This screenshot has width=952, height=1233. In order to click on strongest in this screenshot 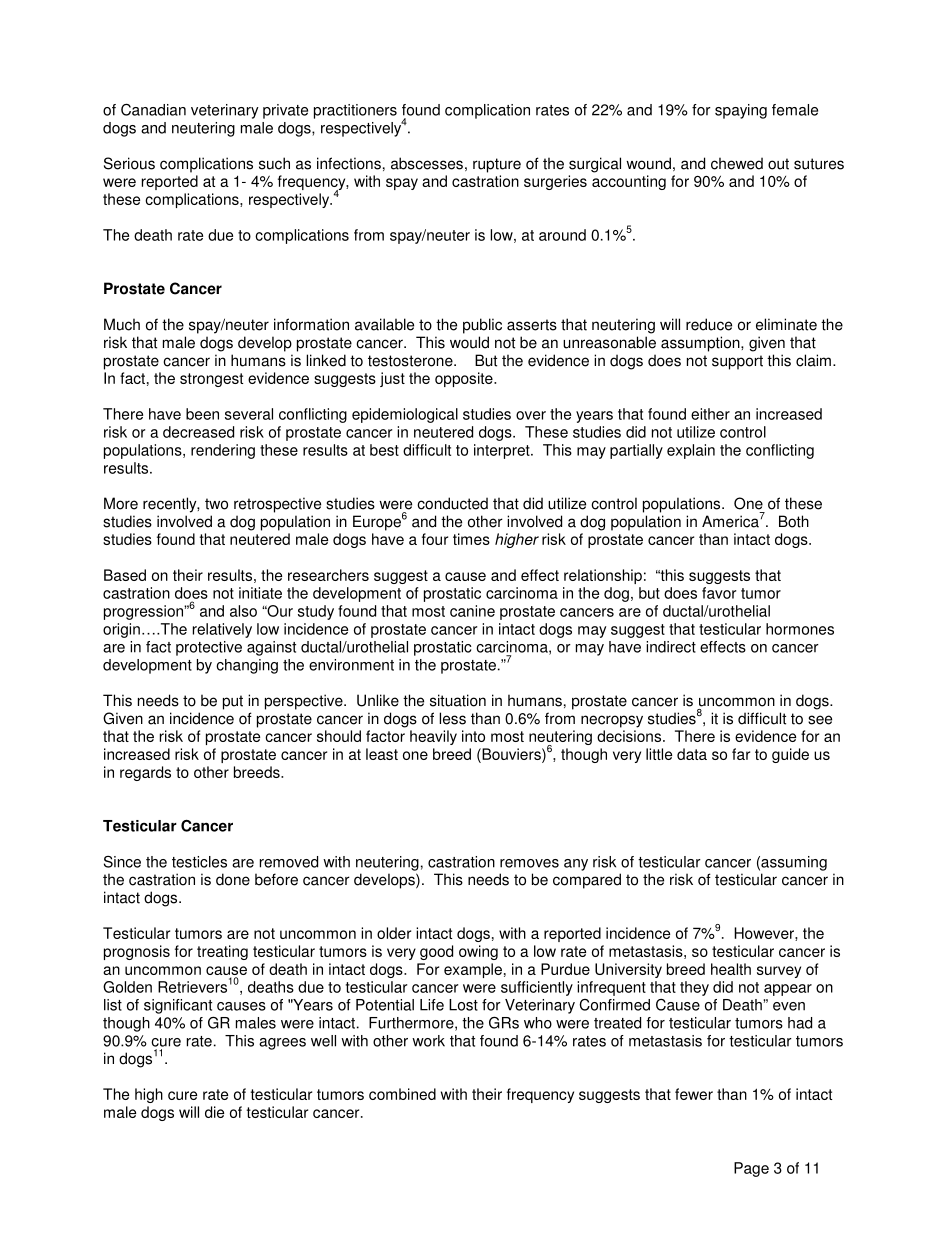, I will do `click(211, 380)`.
